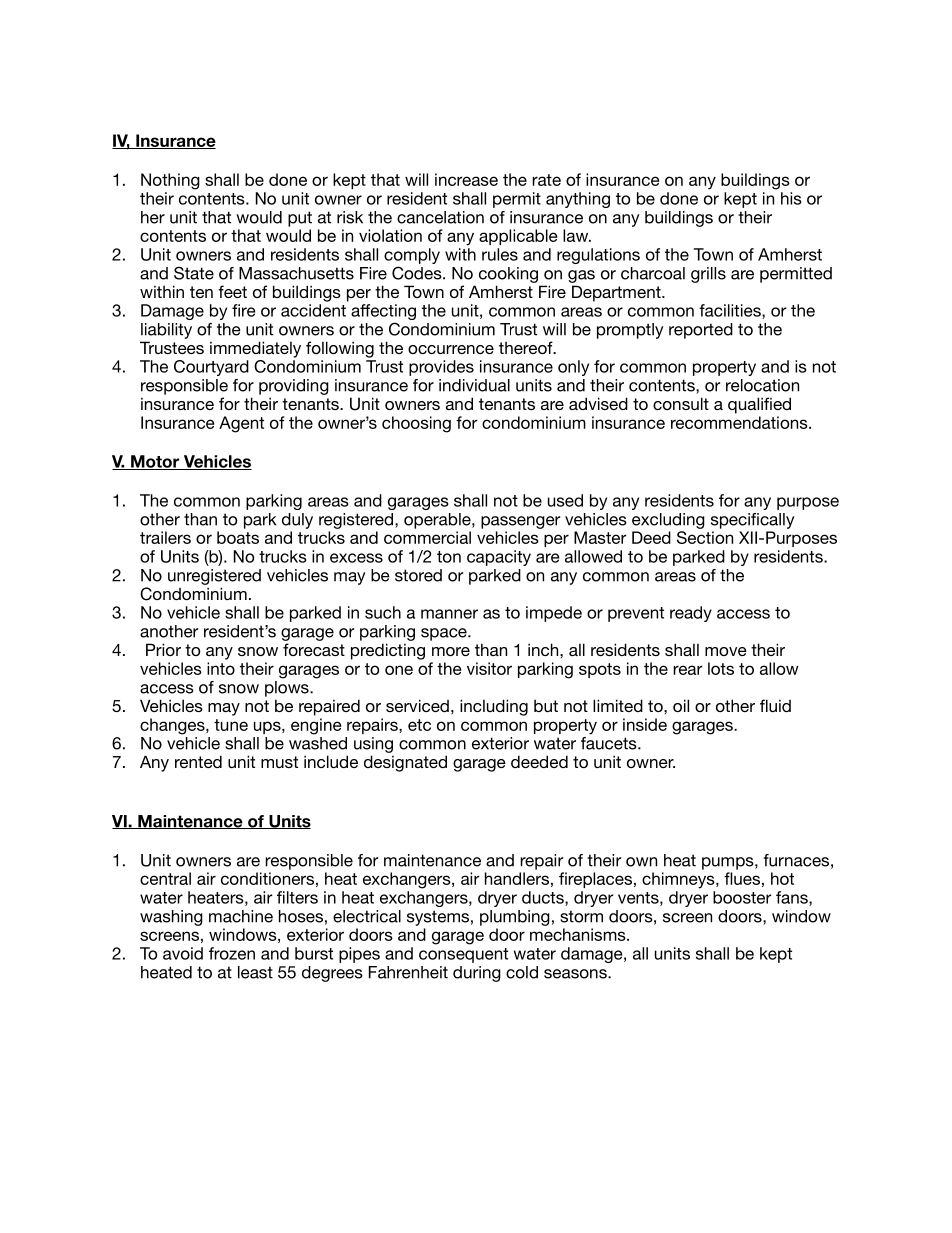 The height and width of the screenshot is (1233, 952). Describe the element at coordinates (742, 897) in the screenshot. I see `booster` at that location.
